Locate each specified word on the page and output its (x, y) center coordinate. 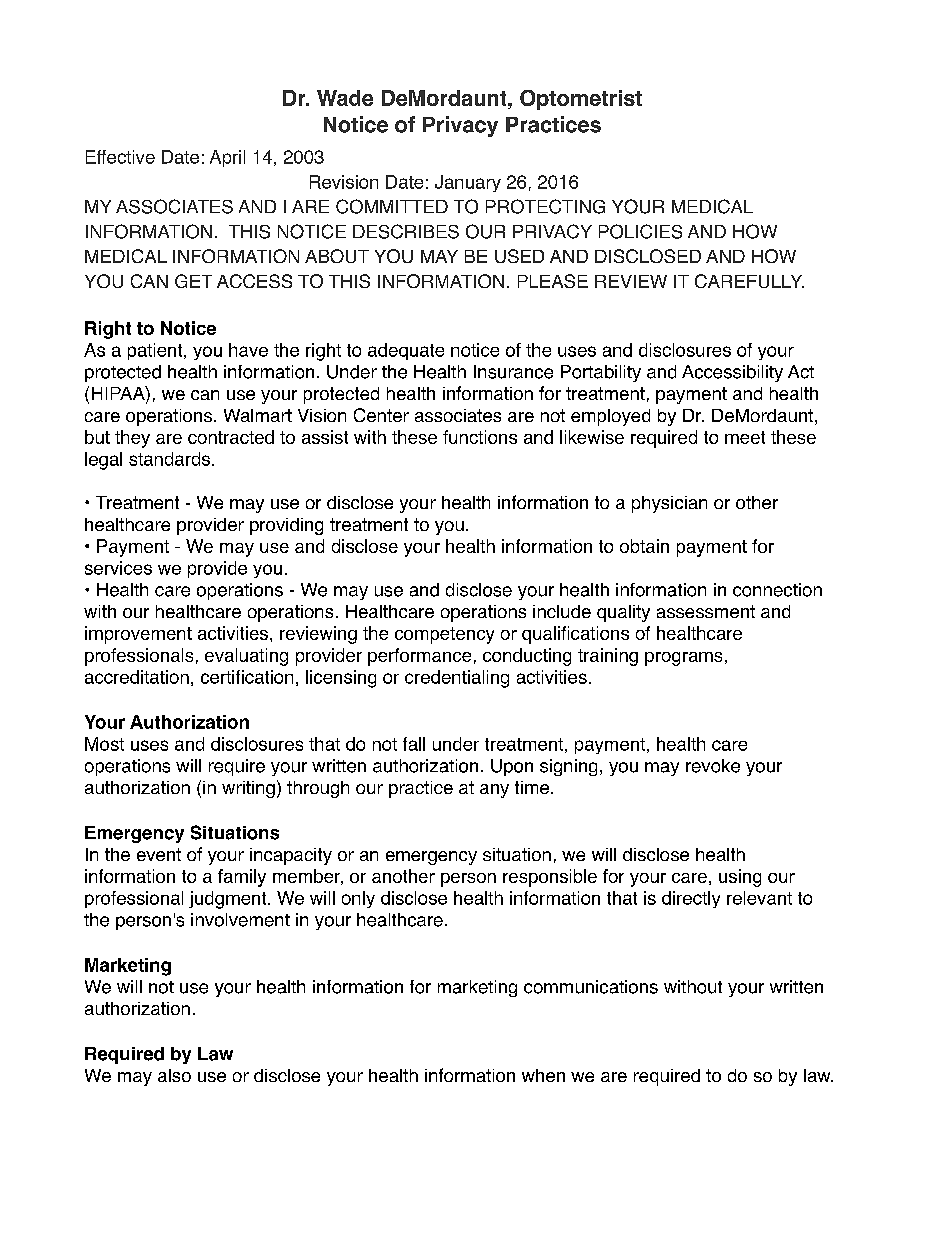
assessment (706, 611)
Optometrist (581, 100)
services (118, 568)
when (543, 1075)
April (227, 158)
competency (444, 635)
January (468, 183)
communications (591, 987)
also (174, 1075)
